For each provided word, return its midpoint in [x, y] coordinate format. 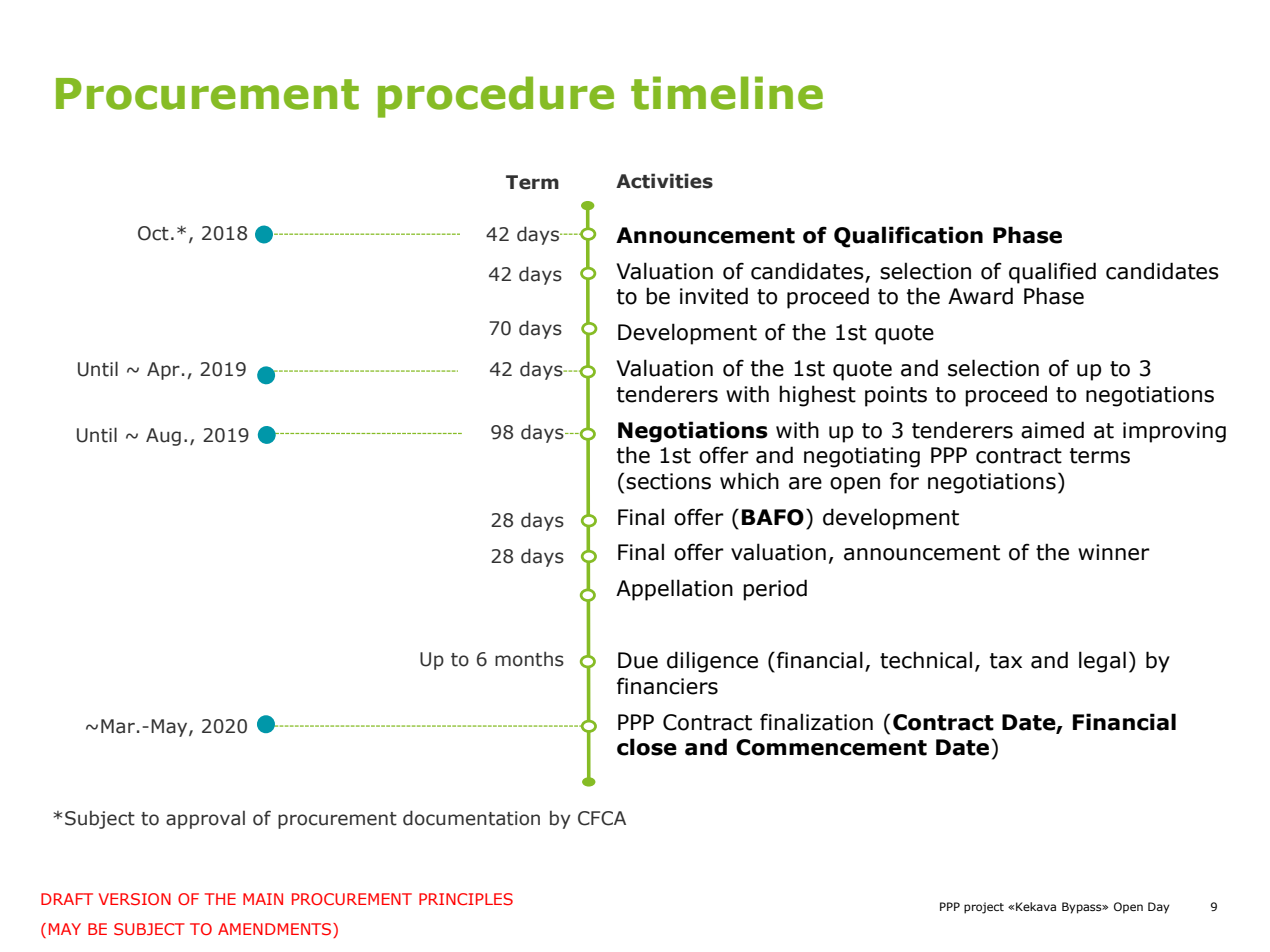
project [984, 908]
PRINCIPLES [466, 899]
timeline [727, 93]
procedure [496, 97]
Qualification [908, 237]
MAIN [263, 899]
